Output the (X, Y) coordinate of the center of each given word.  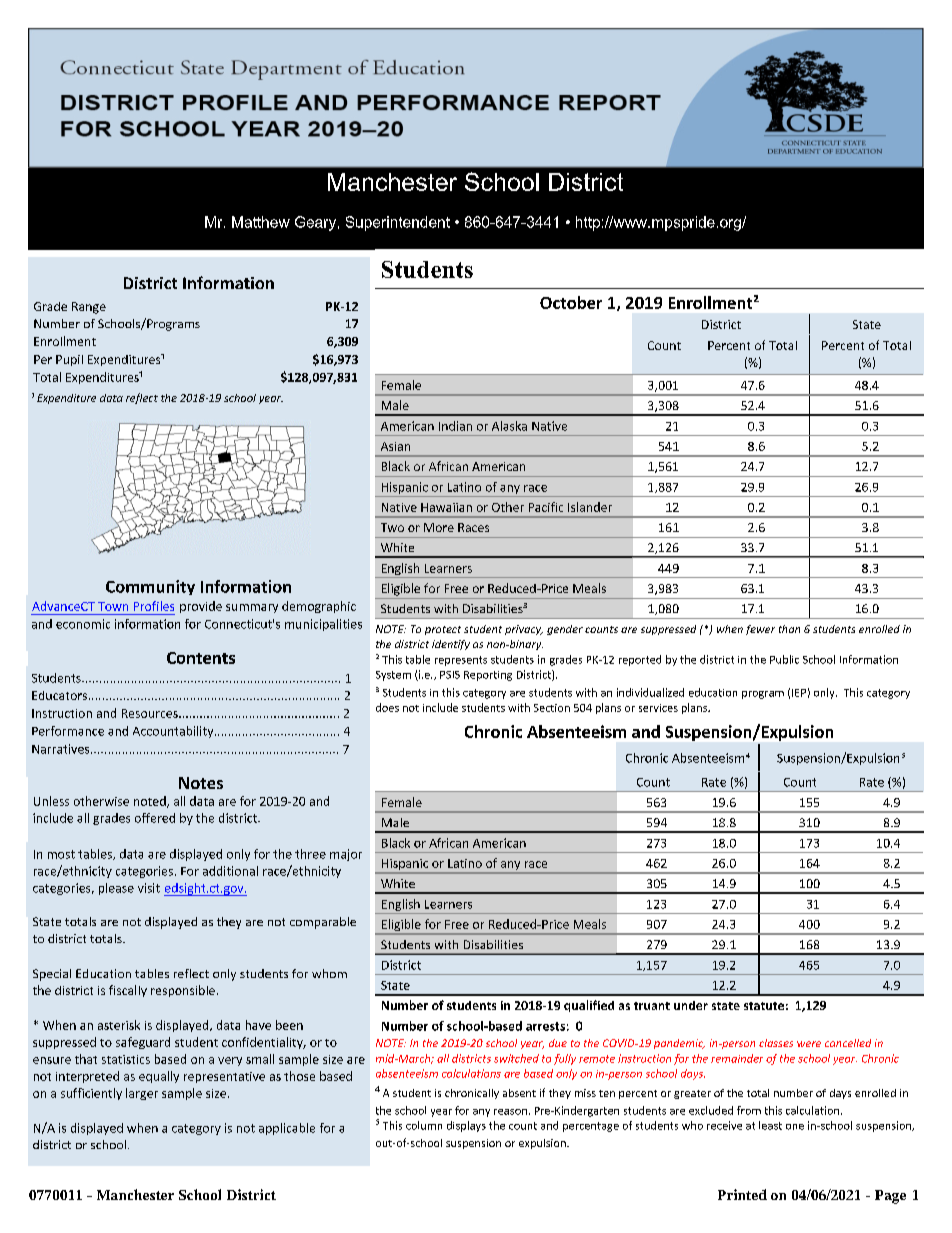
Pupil (69, 360)
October (571, 302)
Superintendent (398, 223)
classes (776, 1043)
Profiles (154, 606)
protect (443, 630)
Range (89, 308)
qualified (589, 1006)
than (789, 629)
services (658, 708)
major (346, 855)
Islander (590, 507)
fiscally (128, 991)
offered (155, 818)
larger (142, 1094)
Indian (455, 426)
